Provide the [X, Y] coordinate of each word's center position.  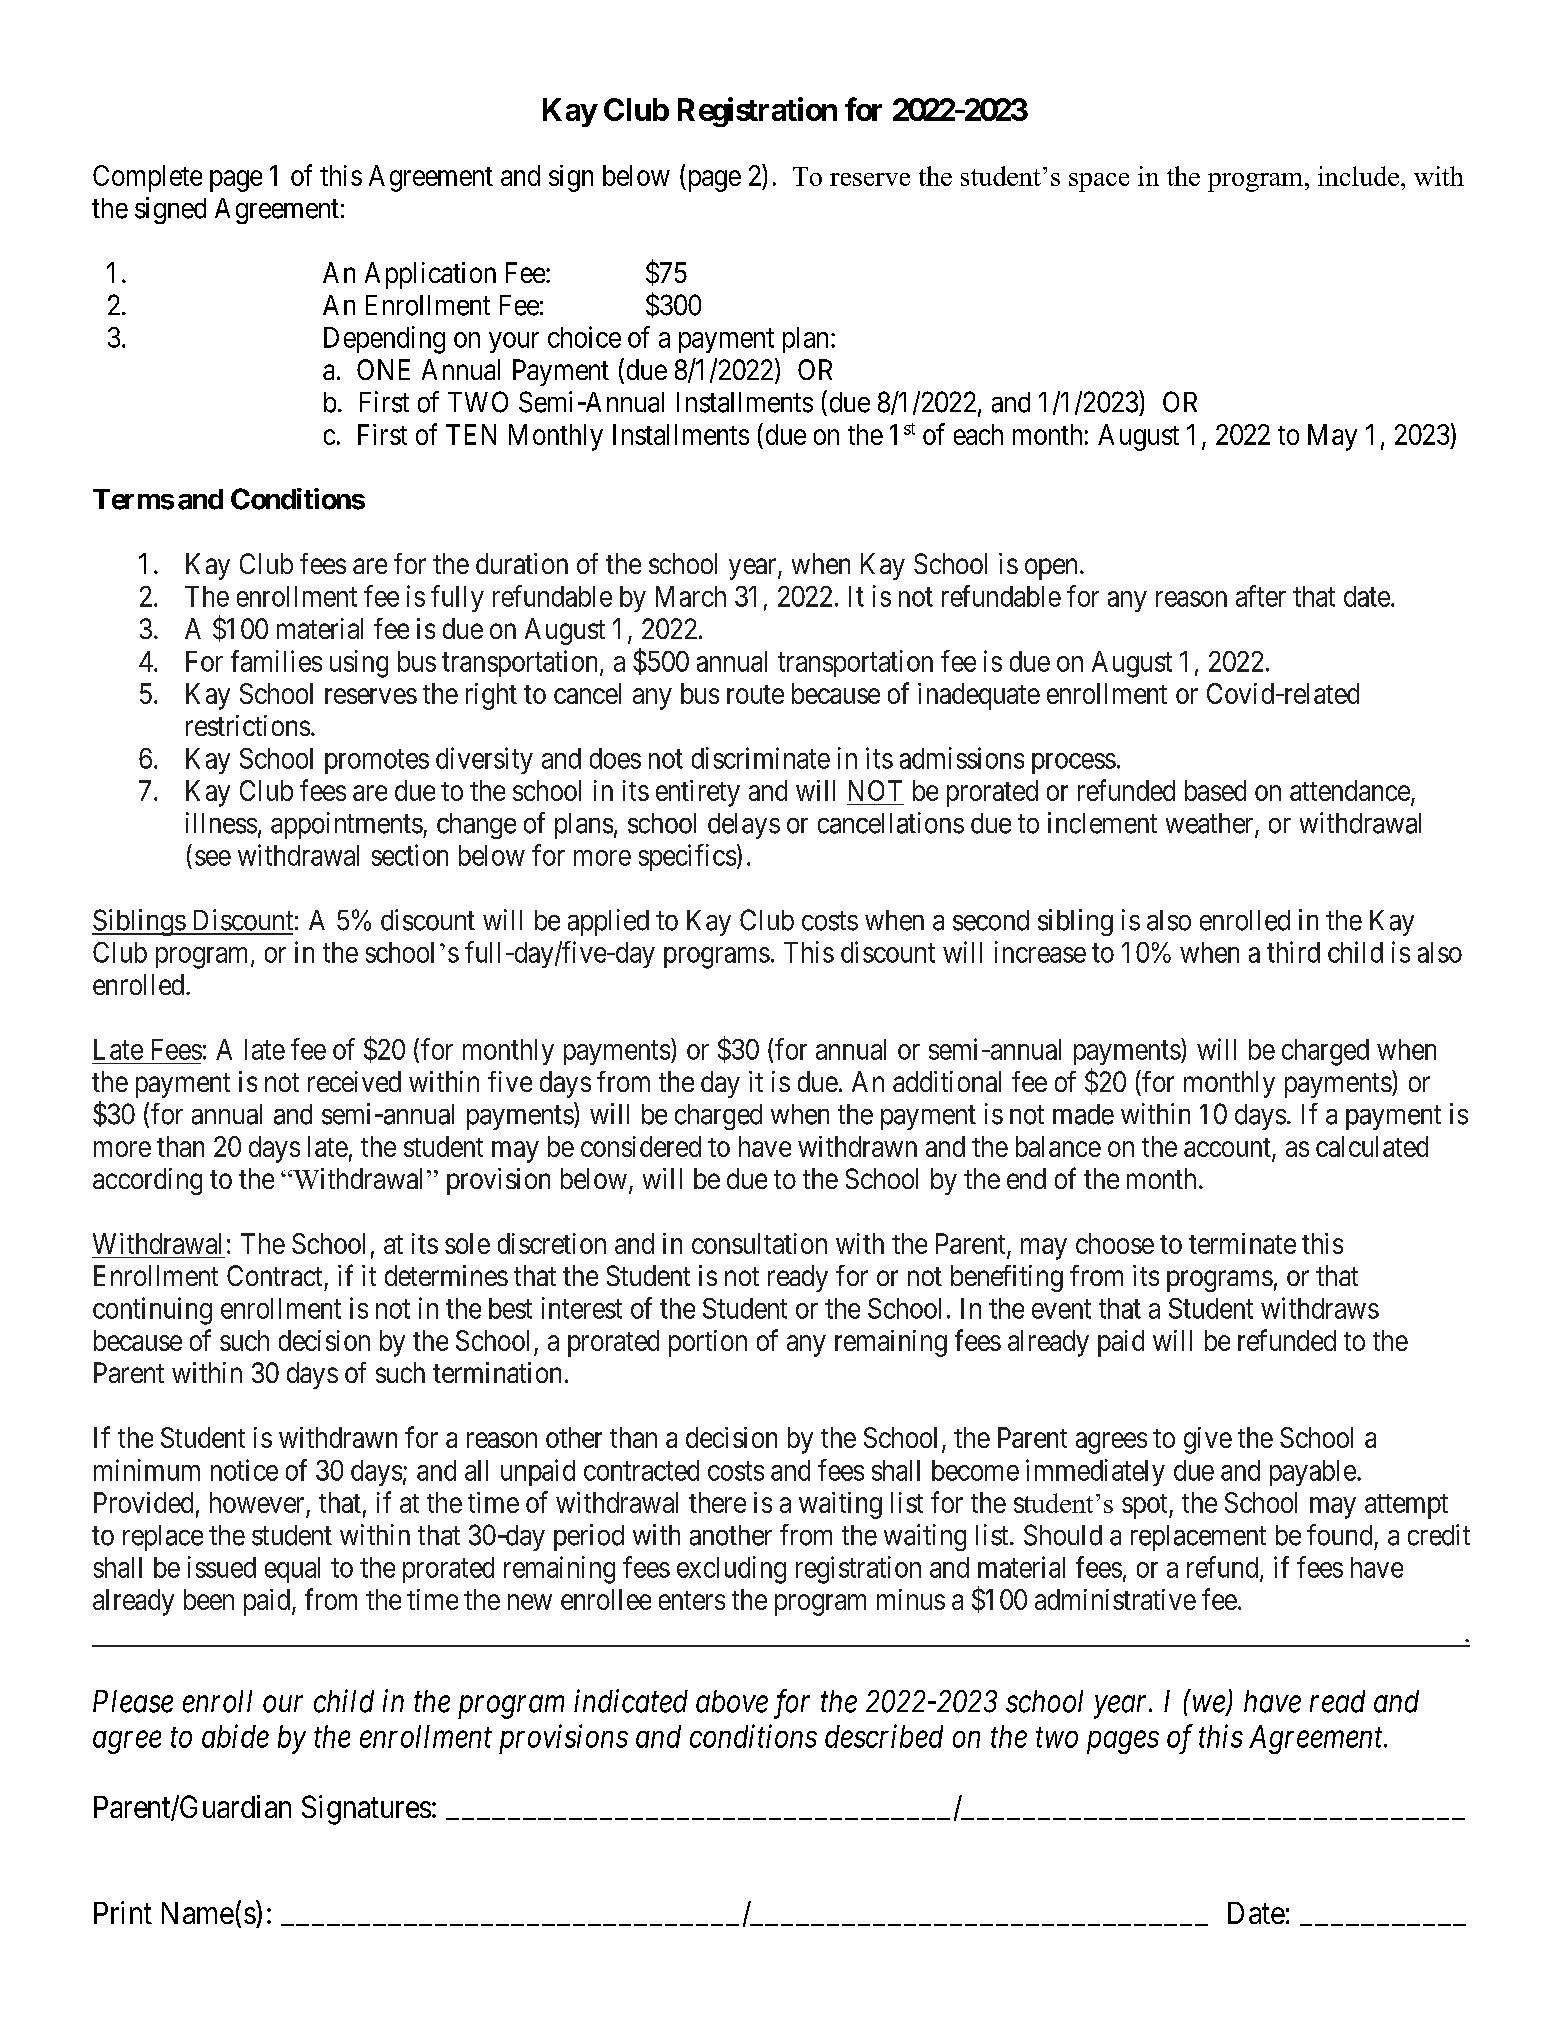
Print [123, 1912]
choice [584, 337]
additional [947, 1081]
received [354, 1081]
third [1293, 952]
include [1358, 176]
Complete [147, 178]
